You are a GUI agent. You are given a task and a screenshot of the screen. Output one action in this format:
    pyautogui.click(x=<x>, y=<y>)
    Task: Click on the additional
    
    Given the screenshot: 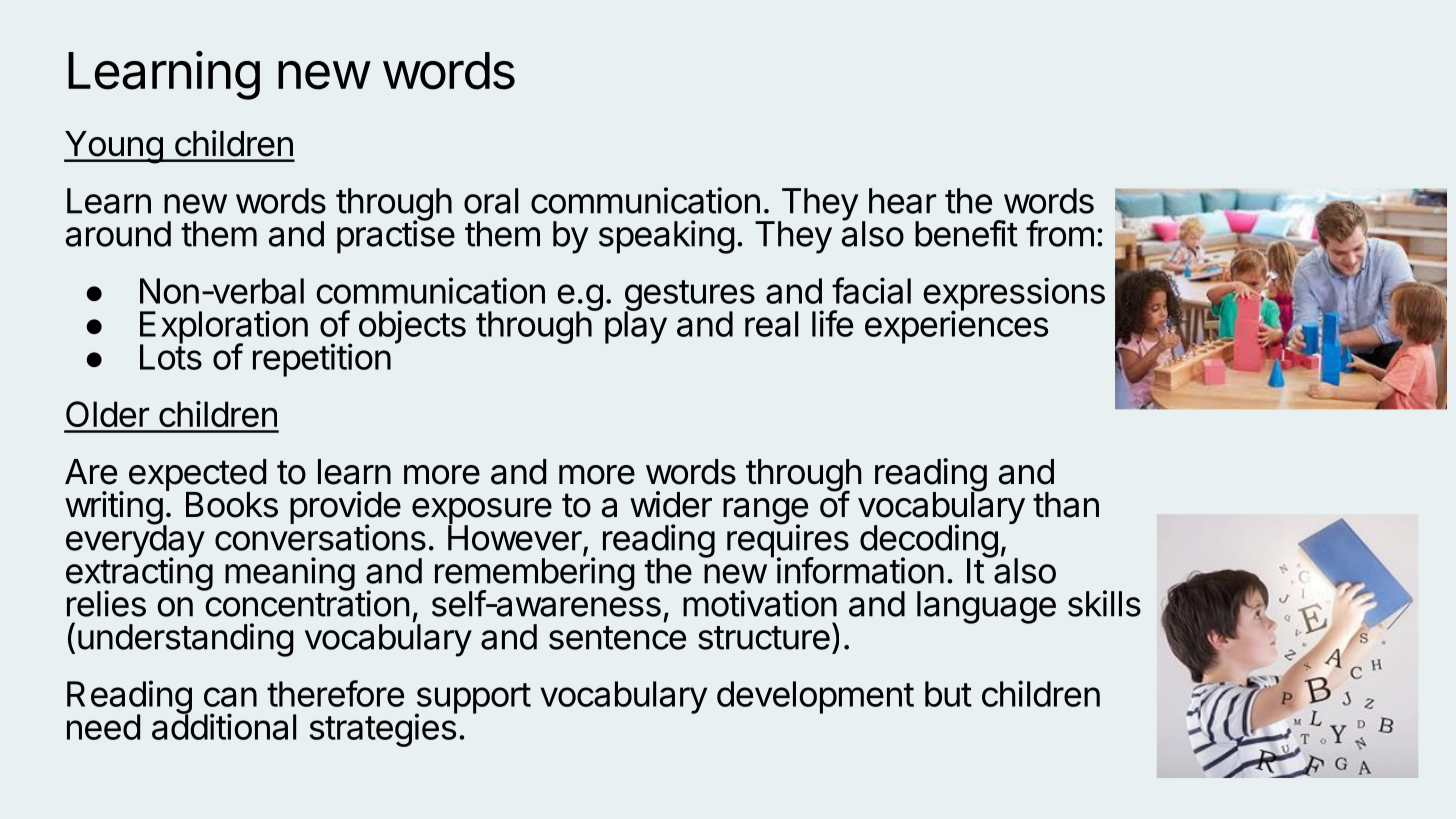 What is the action you would take?
    pyautogui.click(x=224, y=726)
